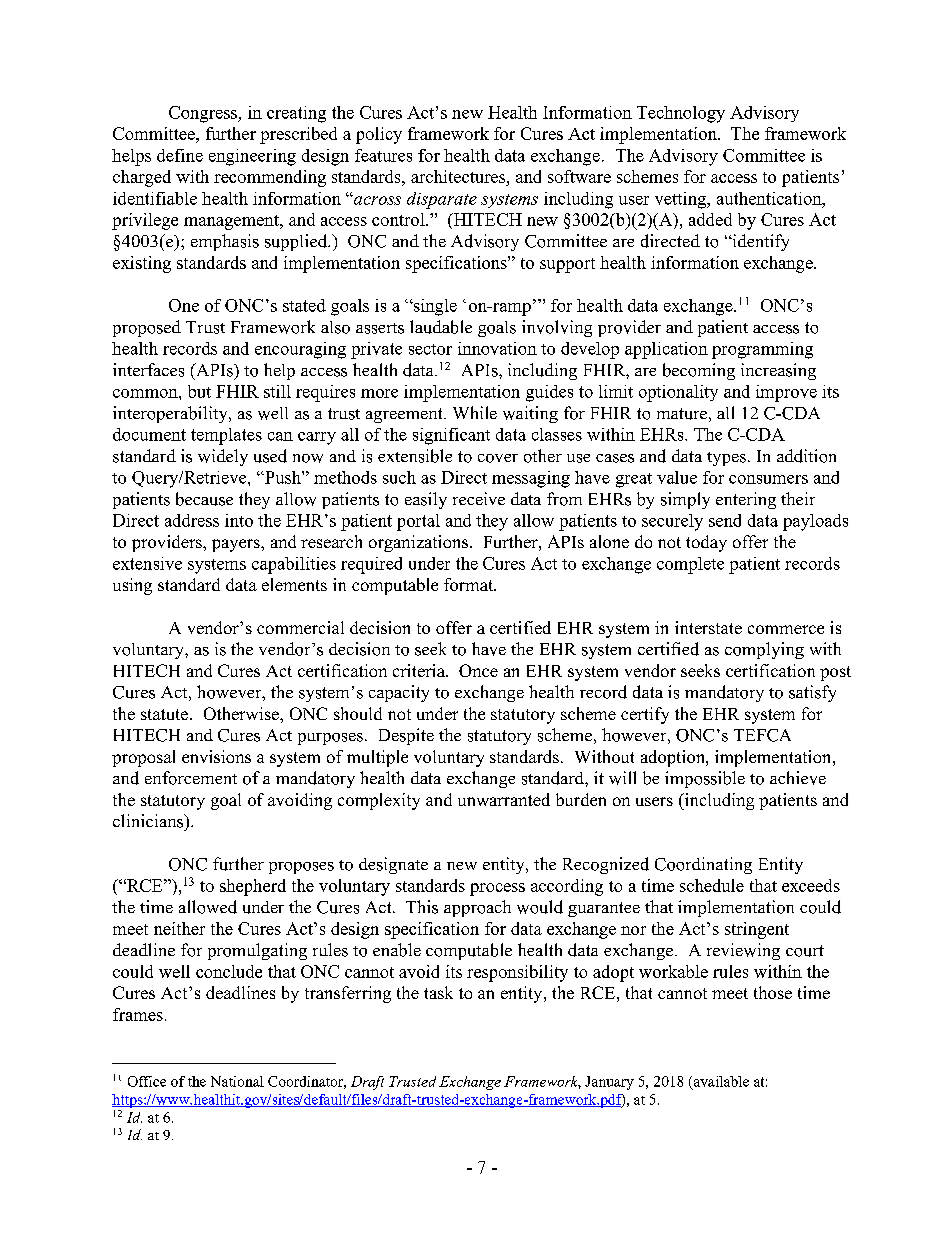 The image size is (952, 1233). I want to click on innovation, so click(497, 348).
